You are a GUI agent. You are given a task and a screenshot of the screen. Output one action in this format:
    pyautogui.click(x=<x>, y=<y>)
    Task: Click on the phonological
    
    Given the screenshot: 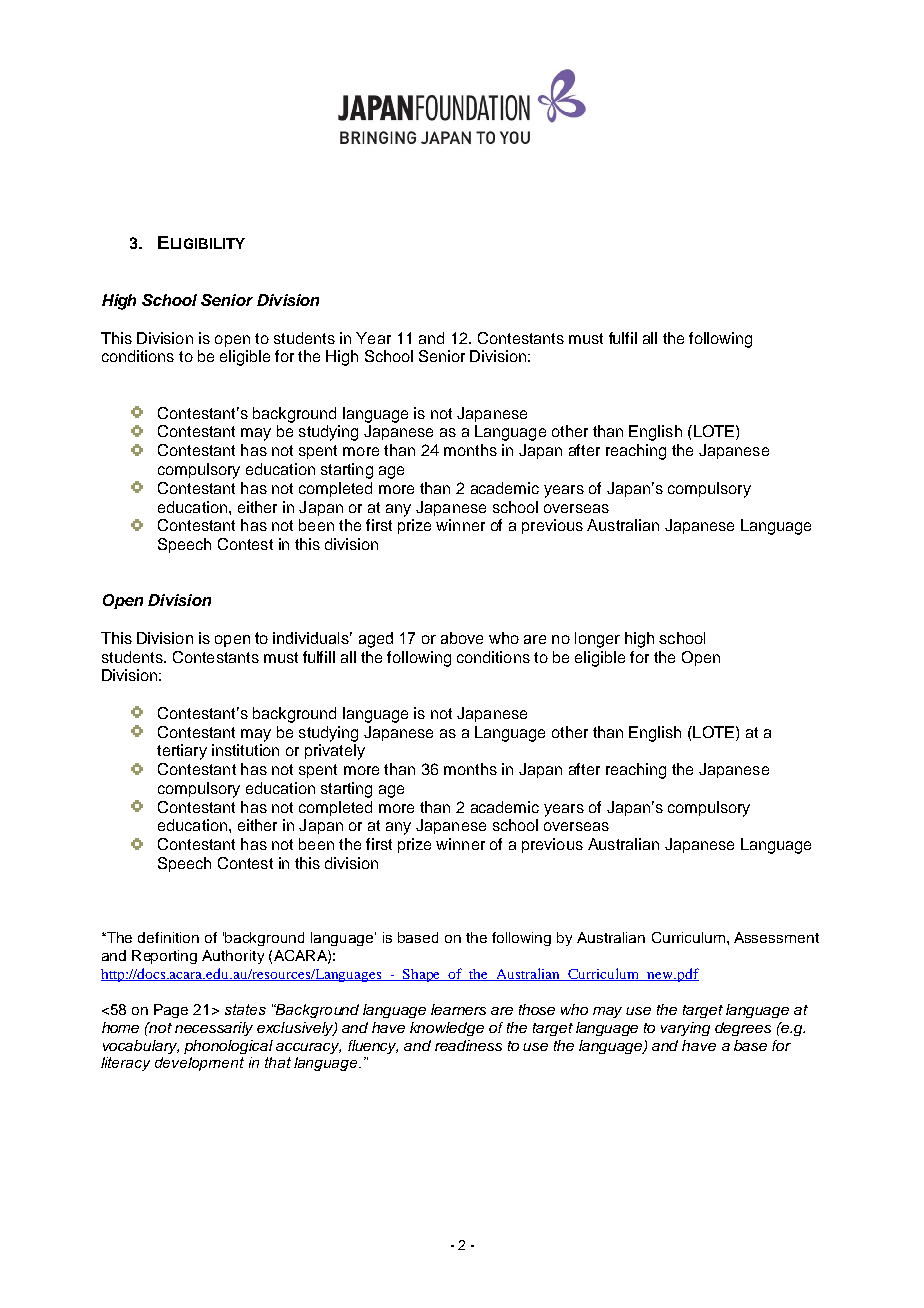 What is the action you would take?
    pyautogui.click(x=228, y=1047)
